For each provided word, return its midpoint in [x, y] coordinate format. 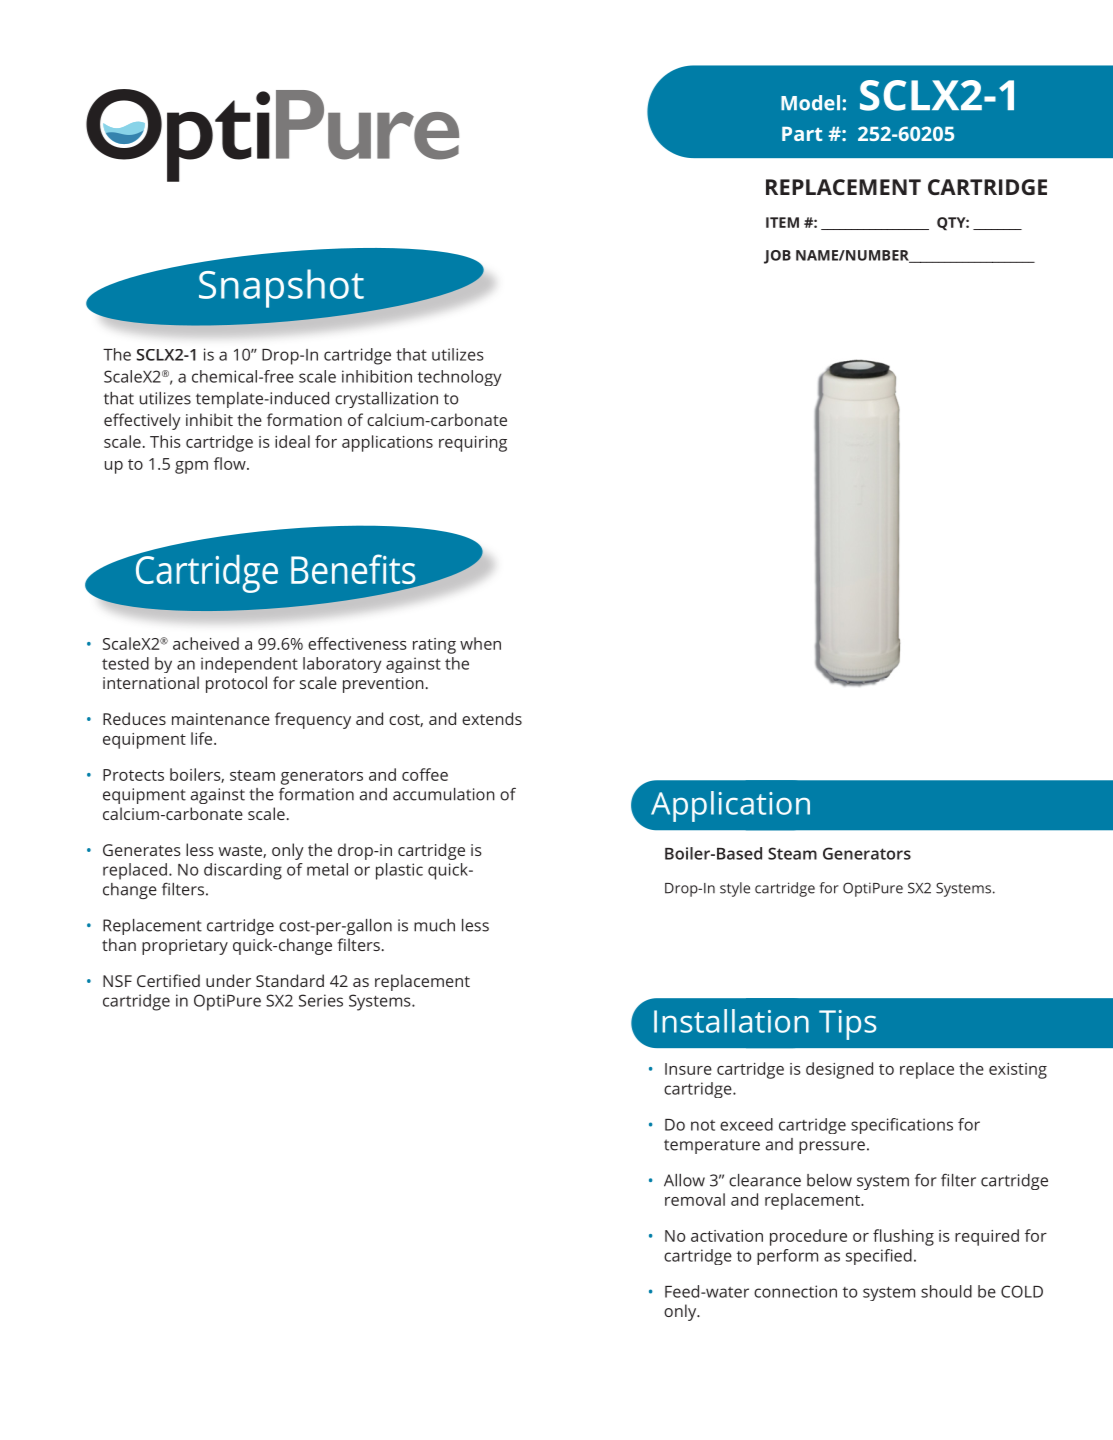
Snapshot [281, 288]
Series [321, 1000]
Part [802, 134]
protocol [236, 684]
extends [492, 718]
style [735, 889]
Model [810, 103]
